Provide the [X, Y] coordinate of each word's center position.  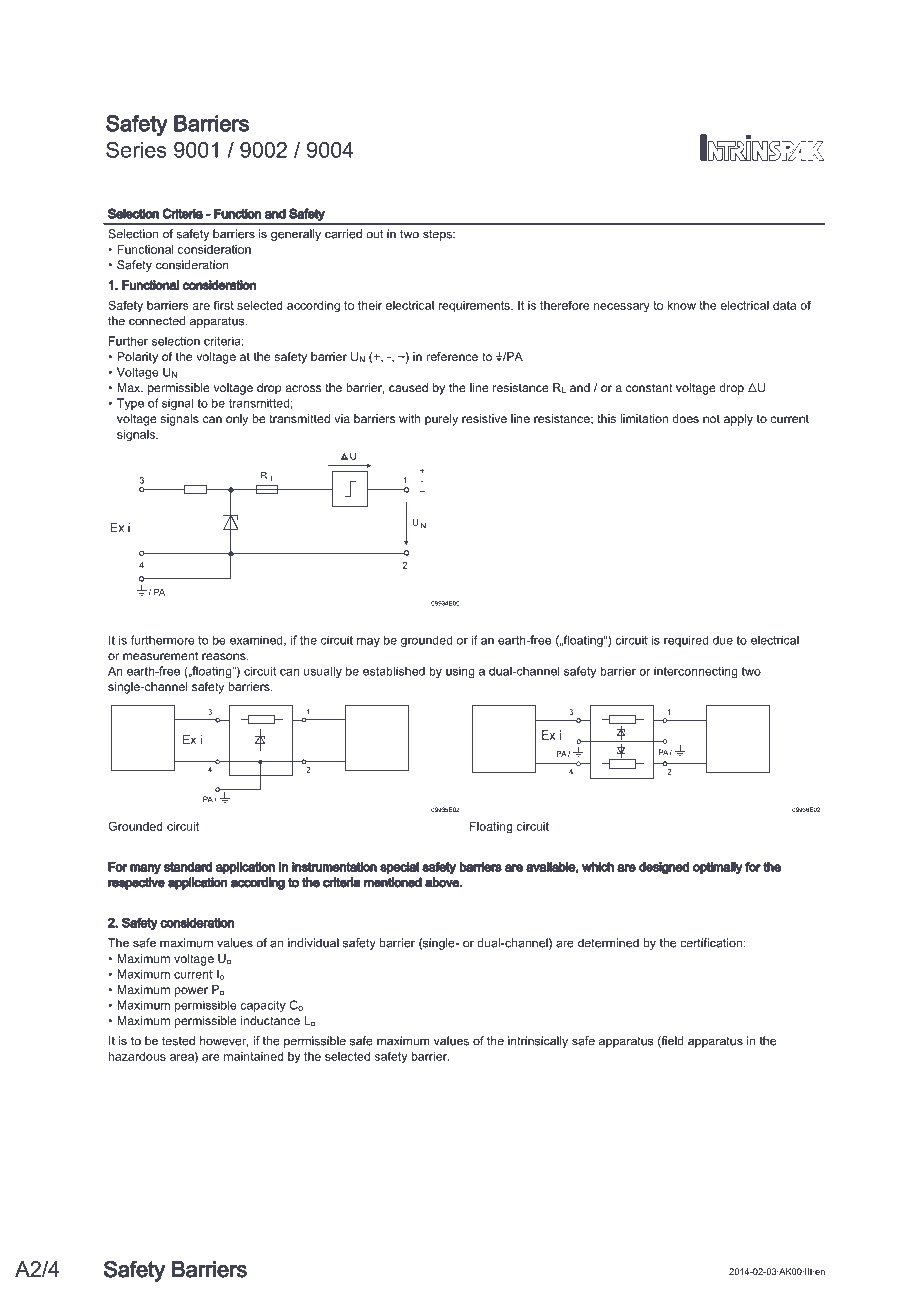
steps [438, 235]
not [711, 418]
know [682, 305]
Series [136, 149]
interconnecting [696, 672]
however [224, 1041]
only [237, 420]
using [460, 672]
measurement [160, 655]
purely [441, 420]
